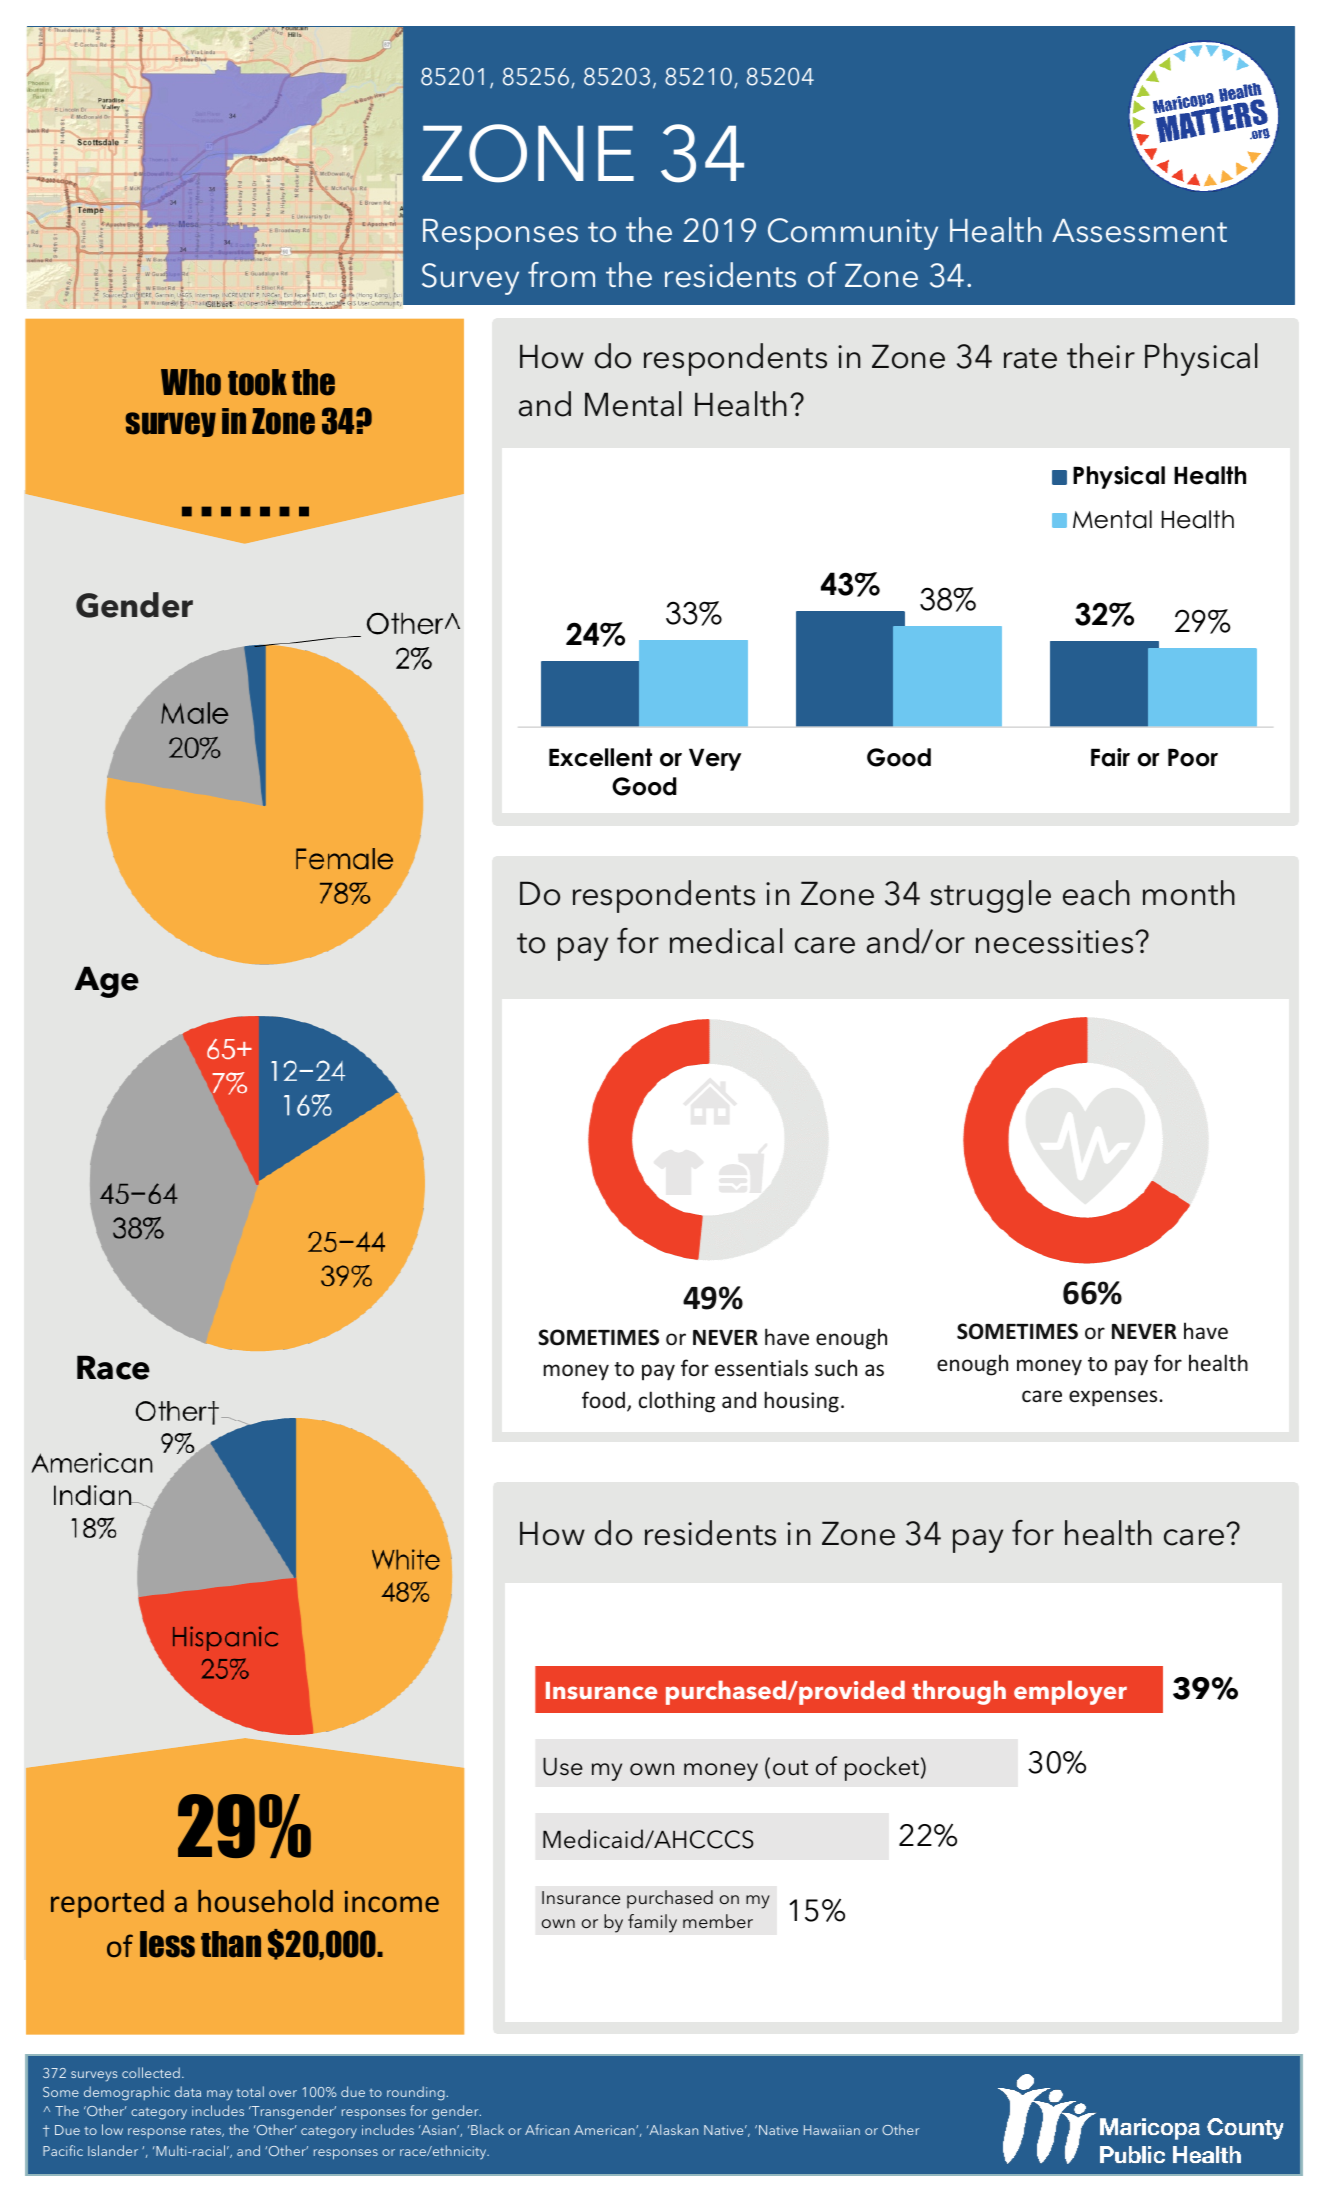 The image size is (1328, 2188). I want to click on Who, so click(191, 382).
